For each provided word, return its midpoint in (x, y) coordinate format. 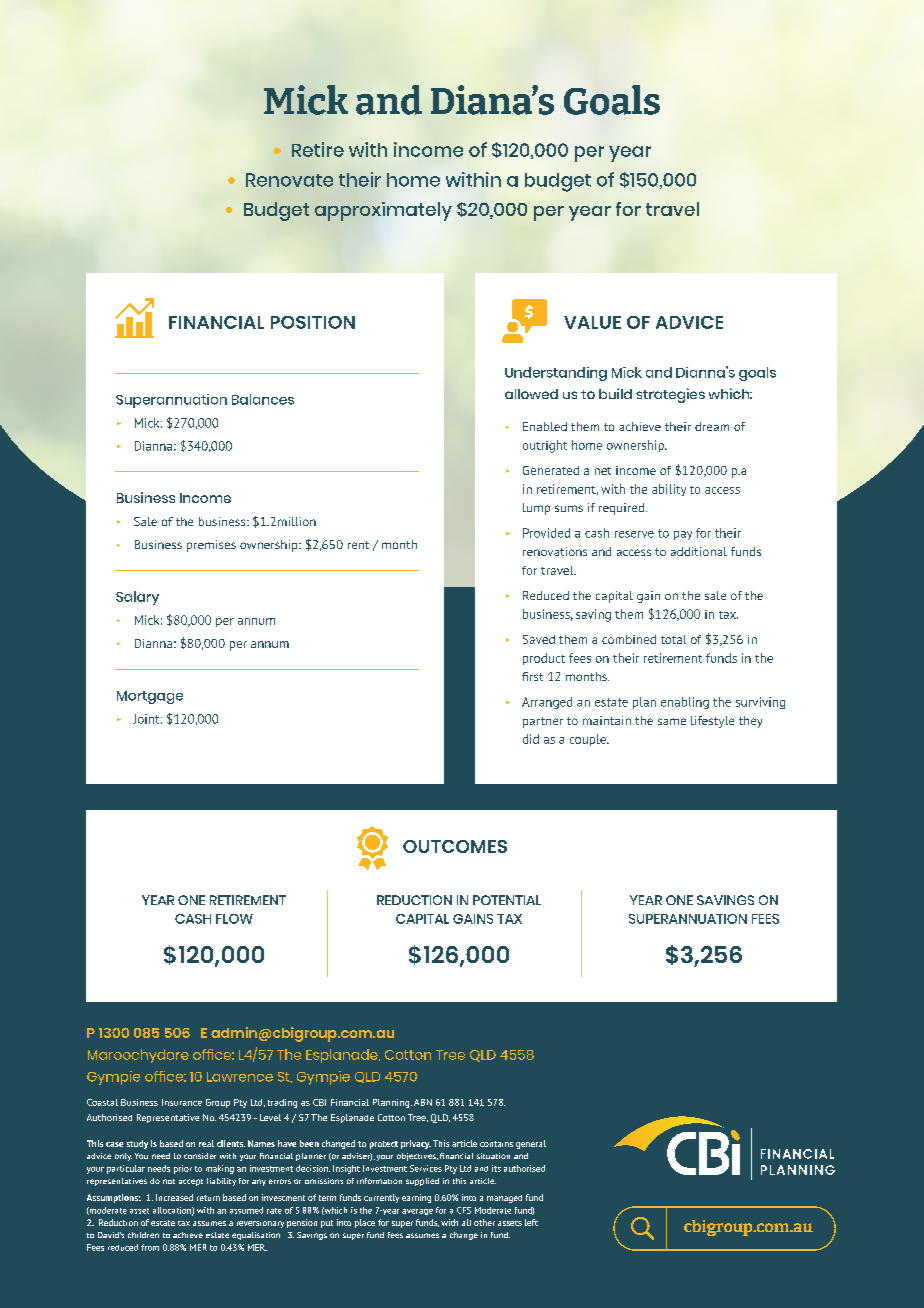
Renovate (289, 180)
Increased (174, 1197)
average (417, 1212)
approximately (383, 211)
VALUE (592, 322)
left (531, 1222)
